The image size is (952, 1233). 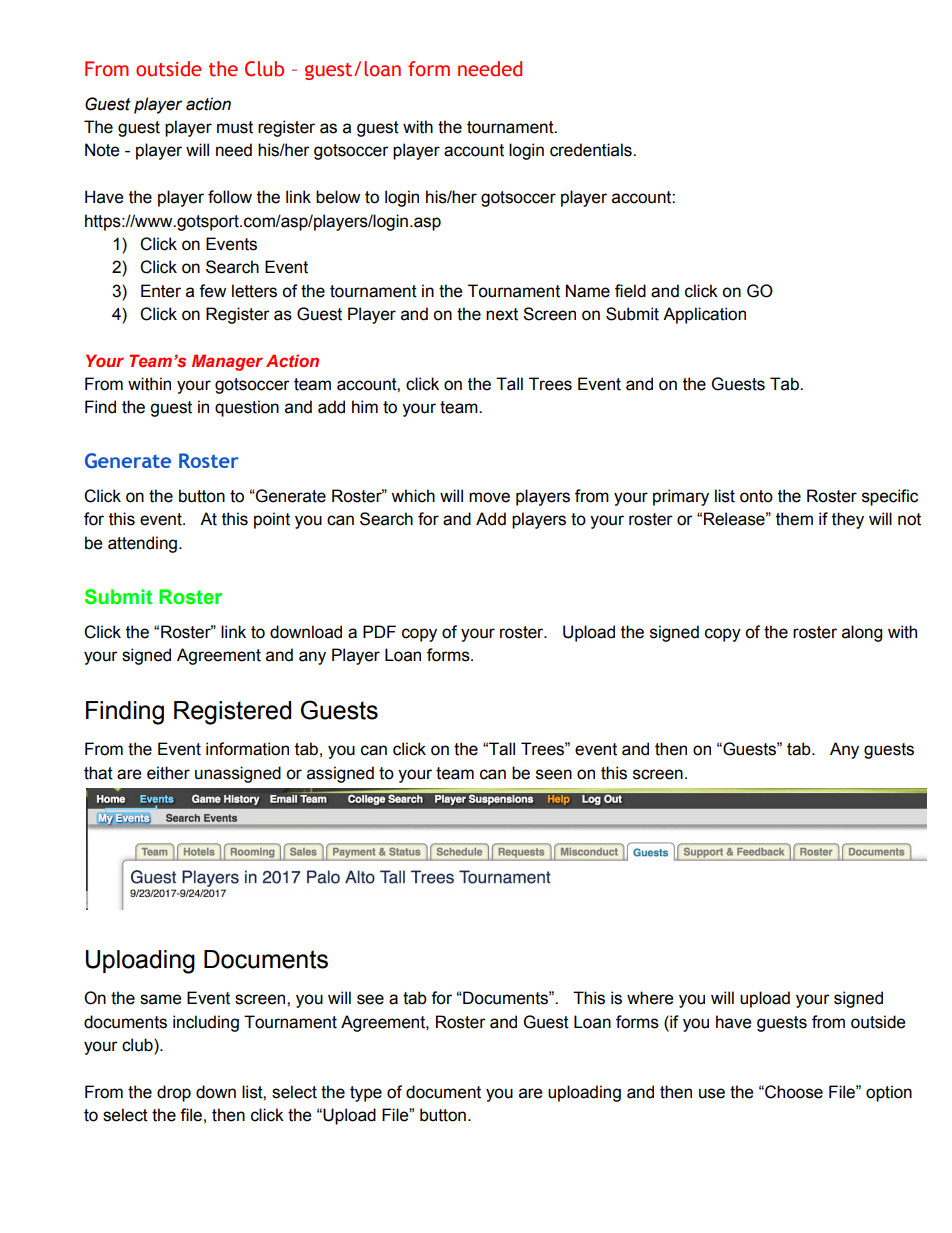 What do you see at coordinates (862, 633) in the screenshot?
I see `along` at bounding box center [862, 633].
